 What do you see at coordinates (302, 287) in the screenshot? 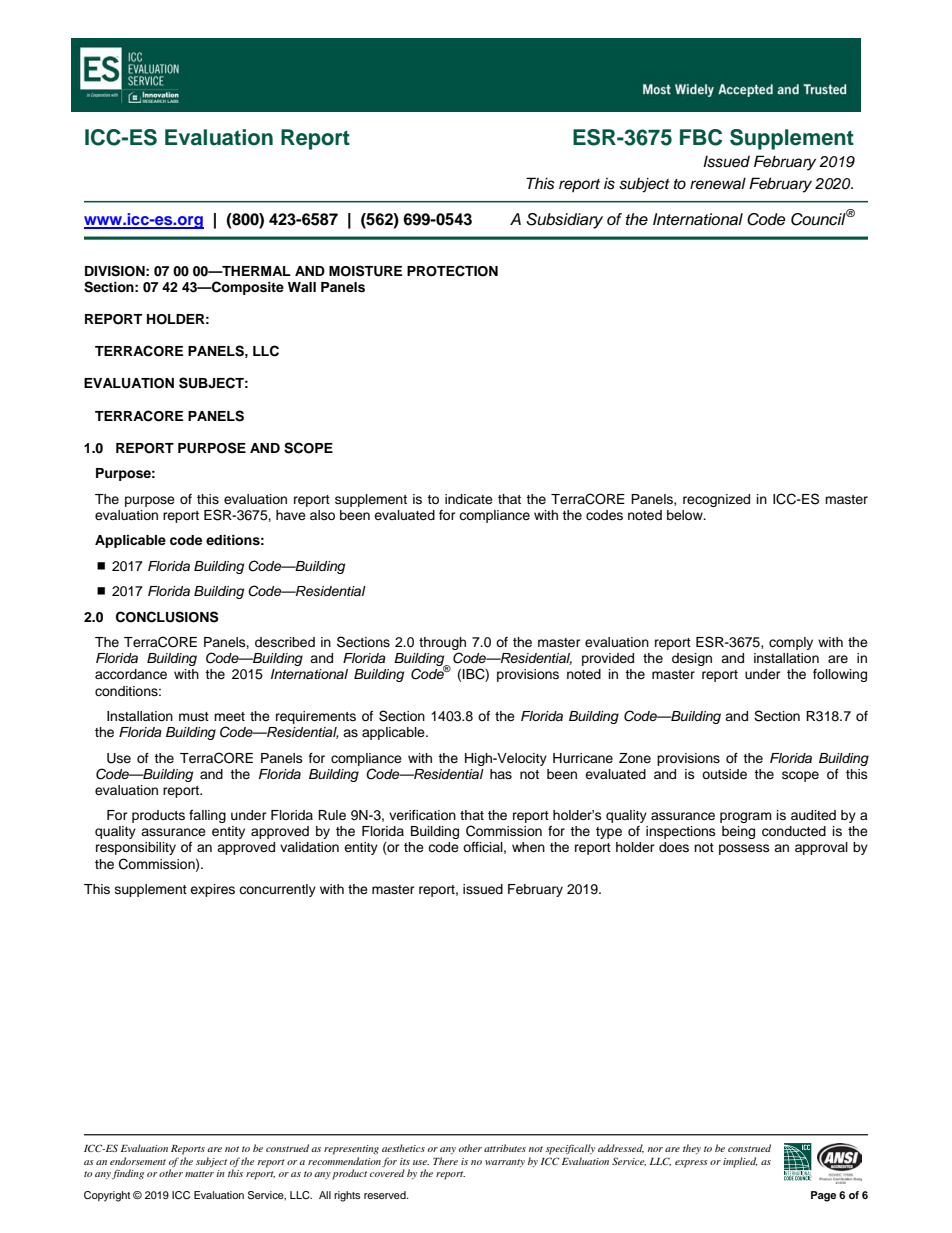
I see `Wall` at bounding box center [302, 287].
